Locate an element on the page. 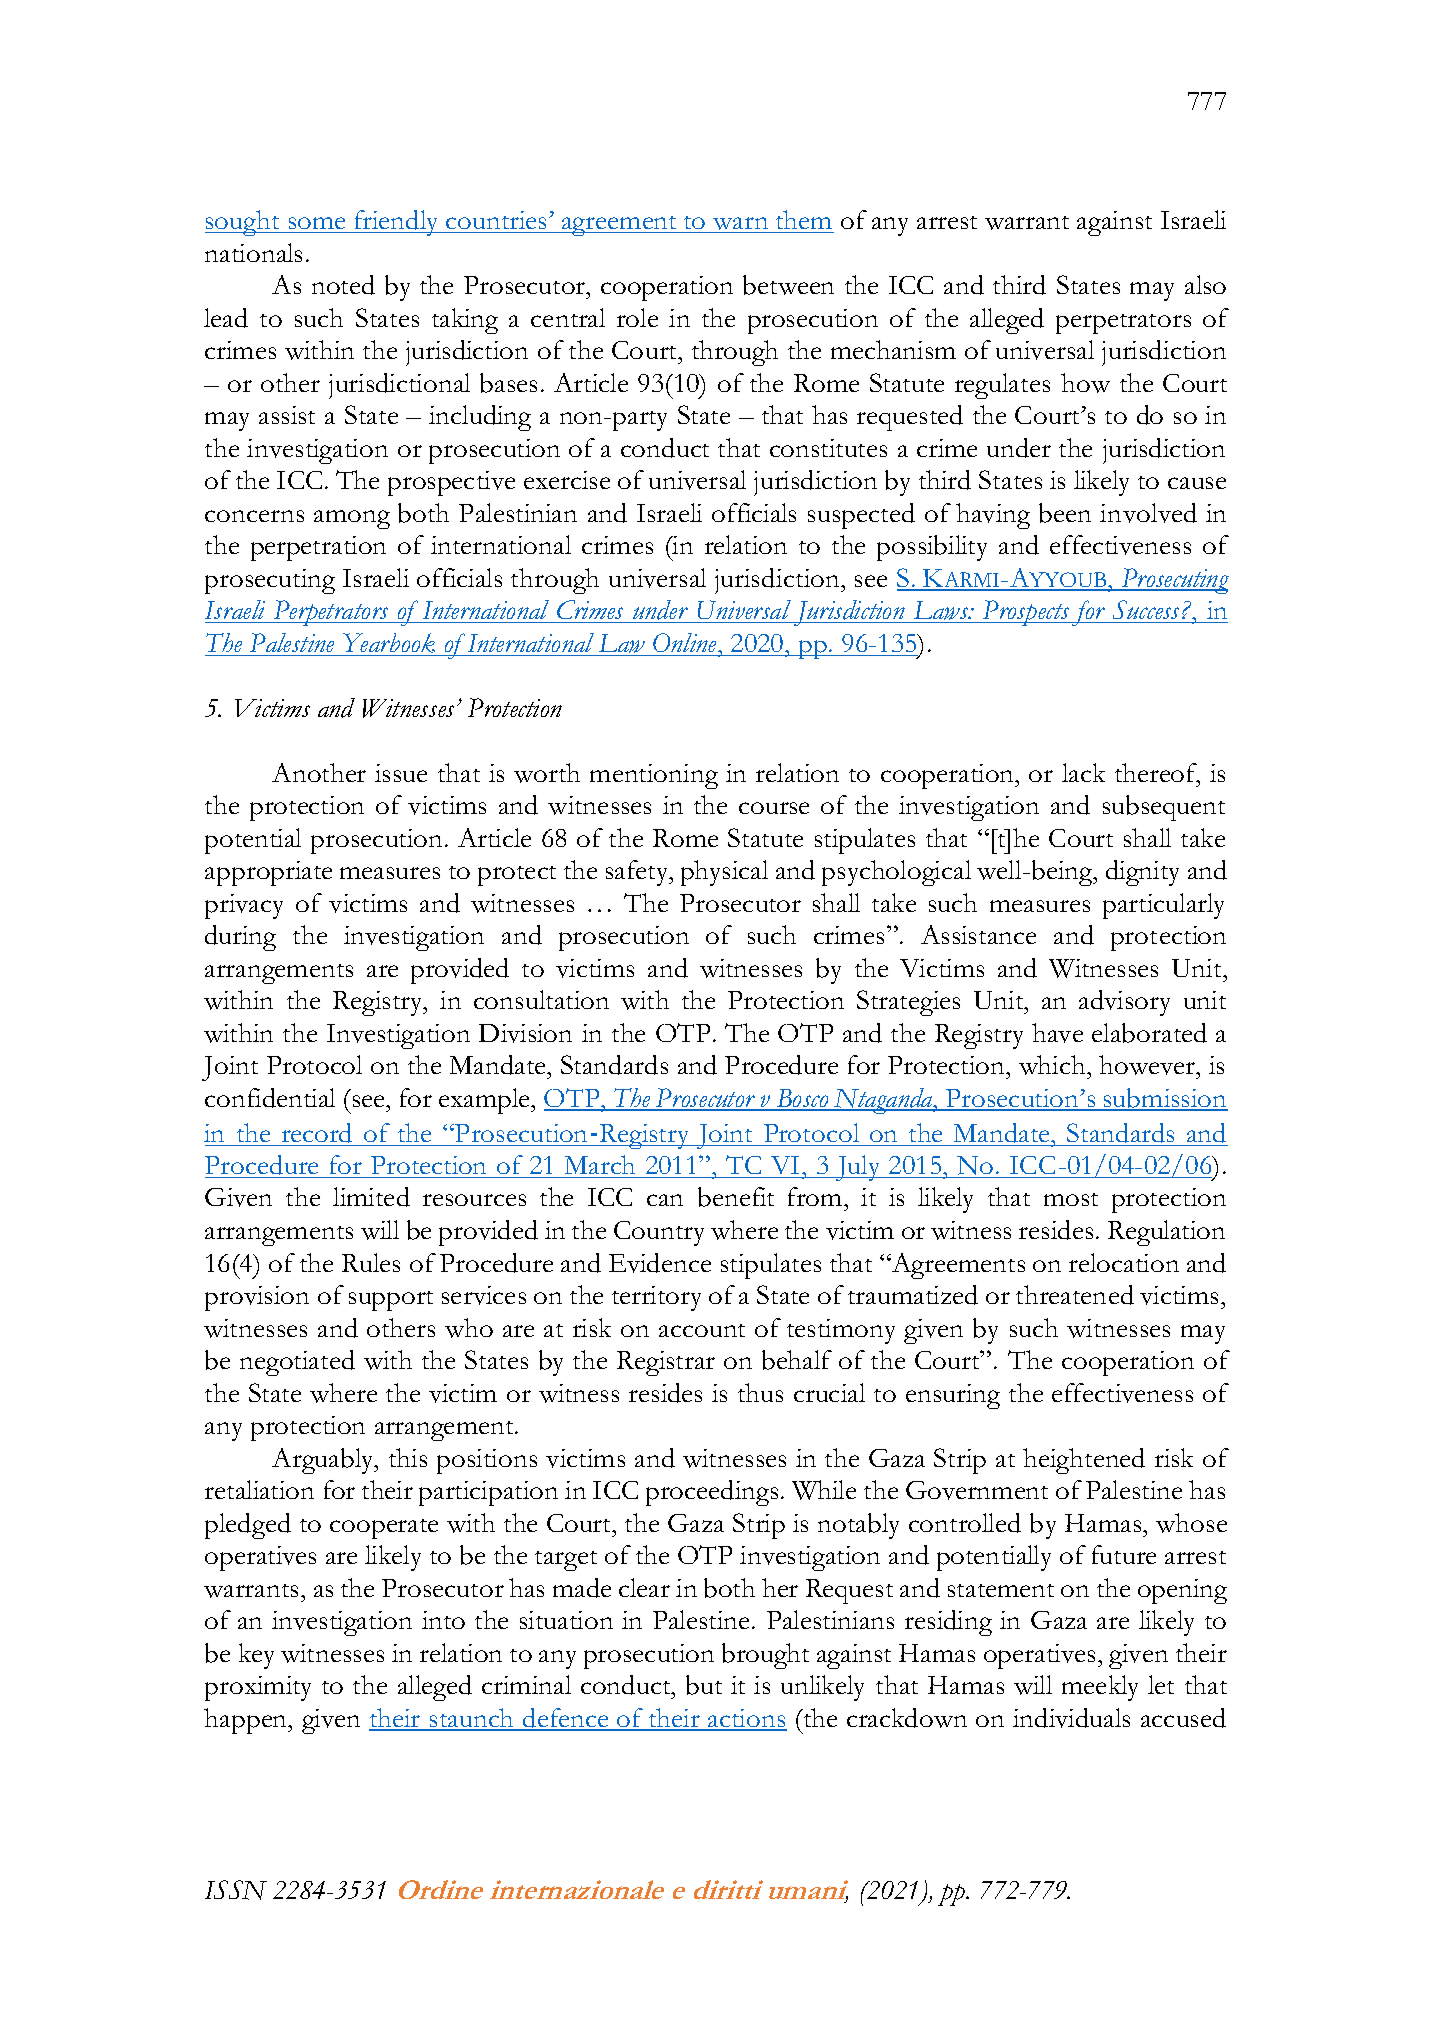 The image size is (1432, 2024). warn is located at coordinates (740, 223).
